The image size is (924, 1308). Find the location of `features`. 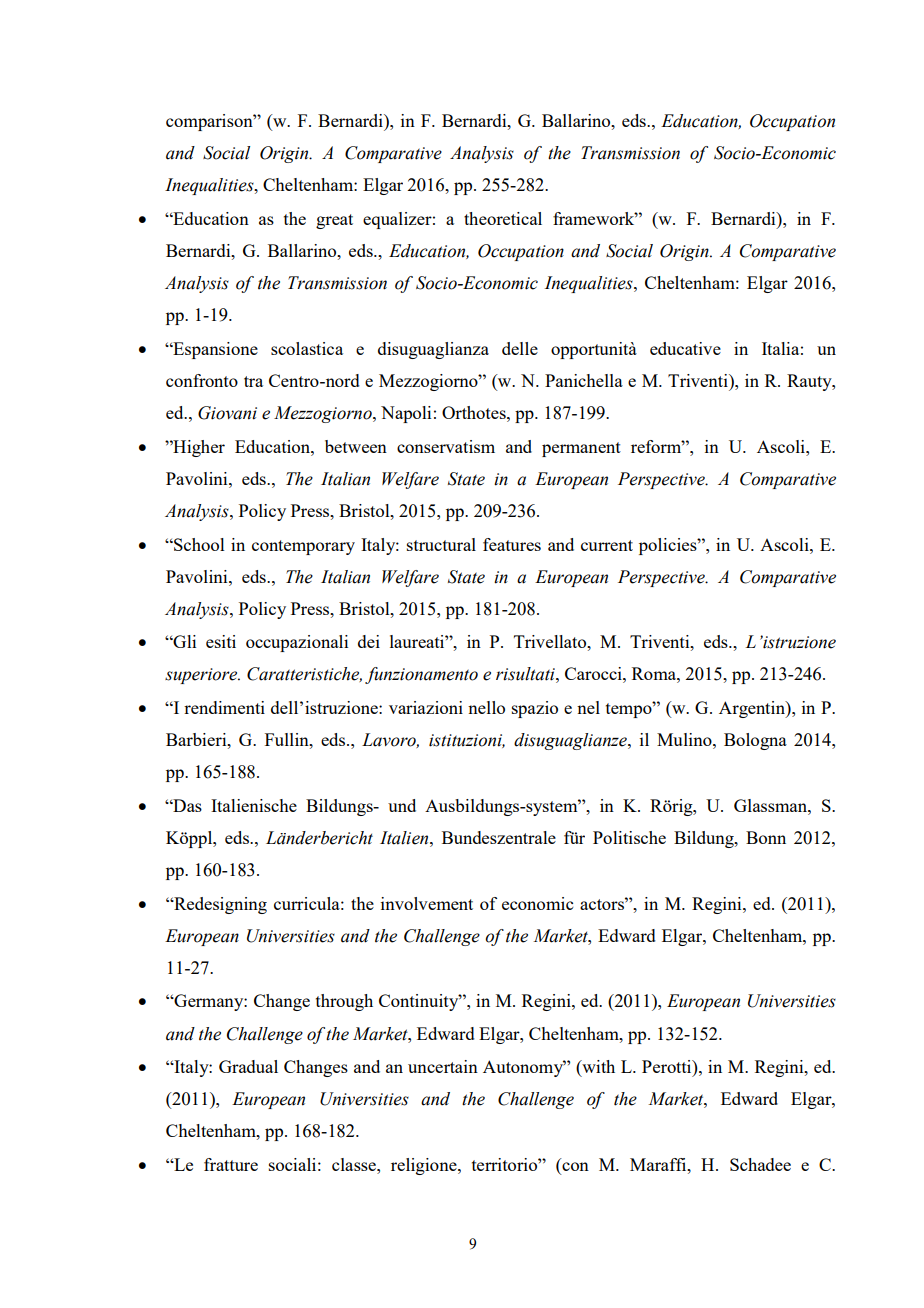

features is located at coordinates (512, 544).
